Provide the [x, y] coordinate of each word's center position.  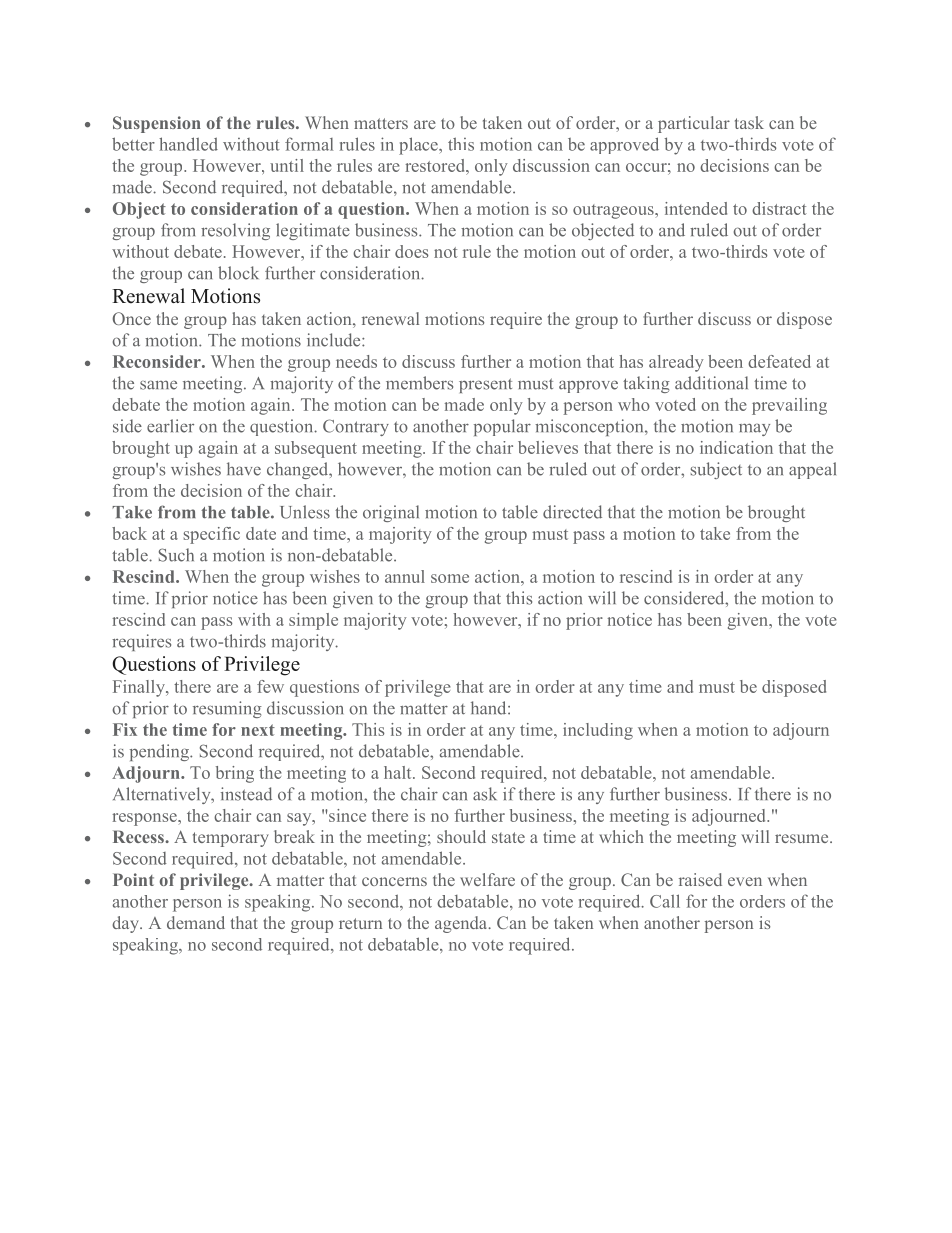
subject [716, 470]
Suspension [157, 124]
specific [212, 535]
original [391, 513]
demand [196, 922]
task [749, 122]
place [419, 146]
